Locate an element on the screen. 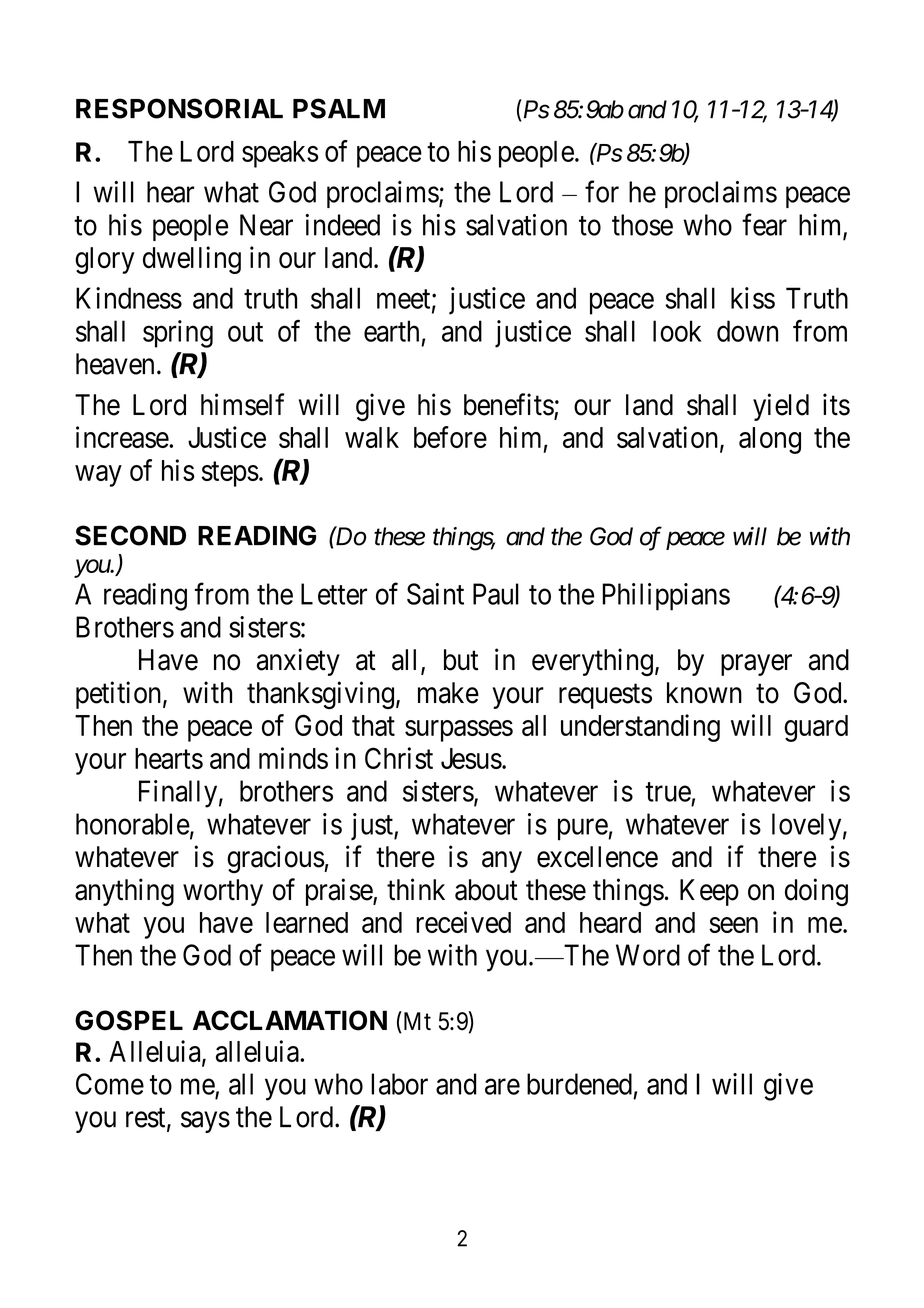 This screenshot has height=1308, width=924. true is located at coordinates (668, 792).
